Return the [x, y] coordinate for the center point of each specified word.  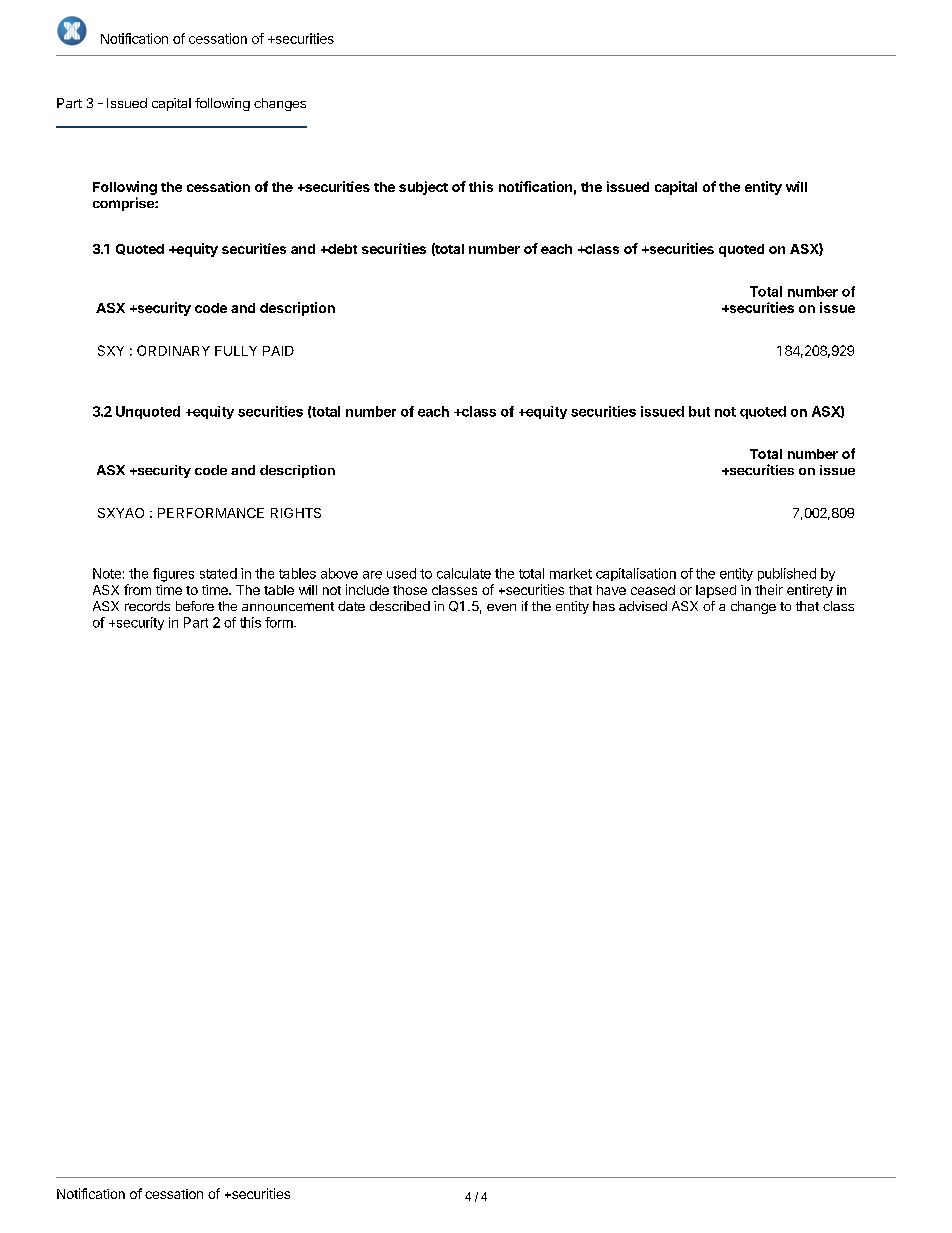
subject [423, 188]
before [195, 606]
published [787, 574]
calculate [464, 573]
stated [218, 573]
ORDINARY [173, 350]
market [571, 573]
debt [341, 249]
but [699, 411]
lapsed [716, 591]
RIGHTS [296, 513]
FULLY [236, 351]
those [410, 590]
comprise [124, 204]
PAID [278, 351]
